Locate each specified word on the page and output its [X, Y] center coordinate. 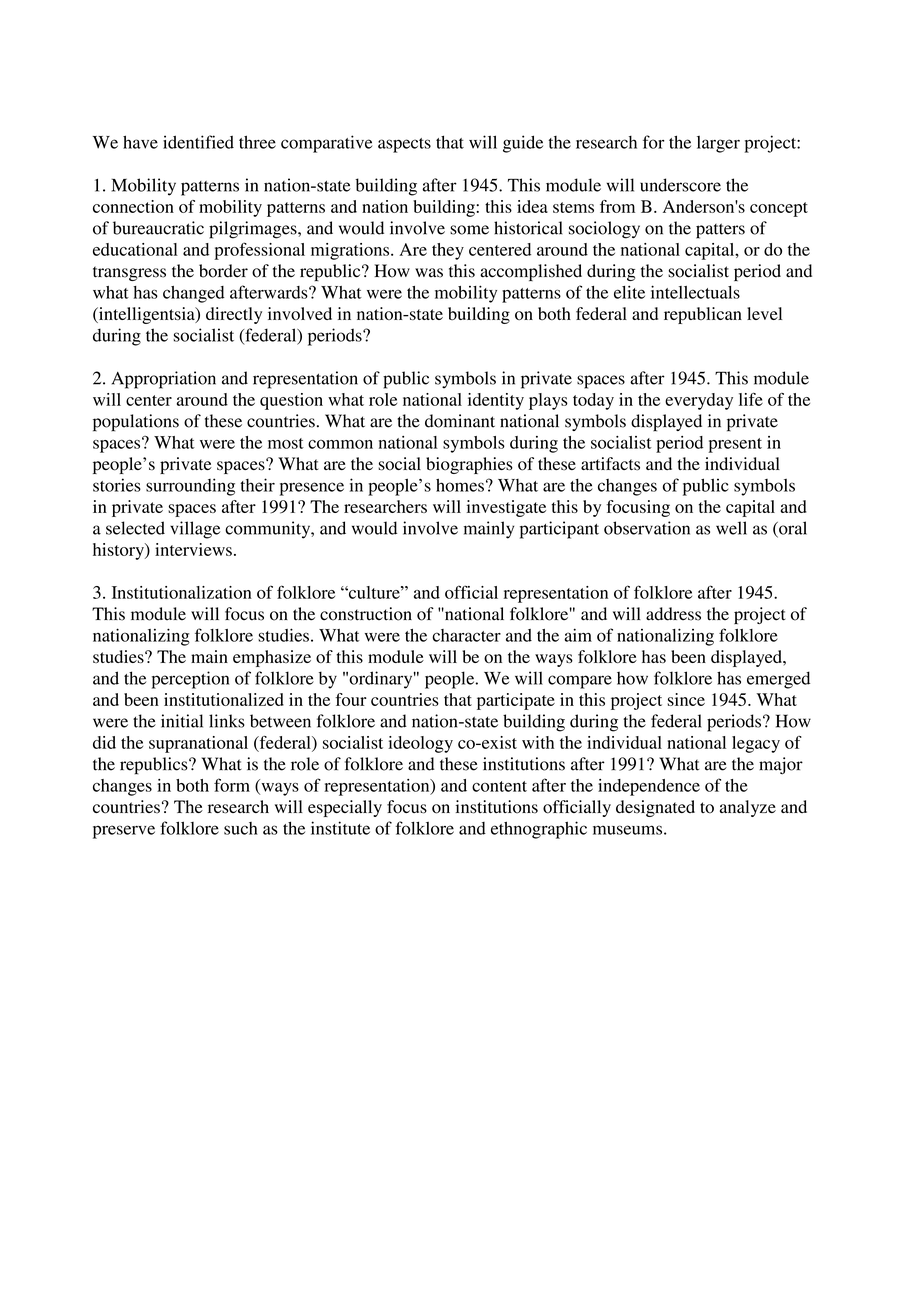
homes [460, 485]
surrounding [190, 487]
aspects [404, 145]
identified [198, 142]
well [731, 528]
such [241, 828]
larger [718, 144]
